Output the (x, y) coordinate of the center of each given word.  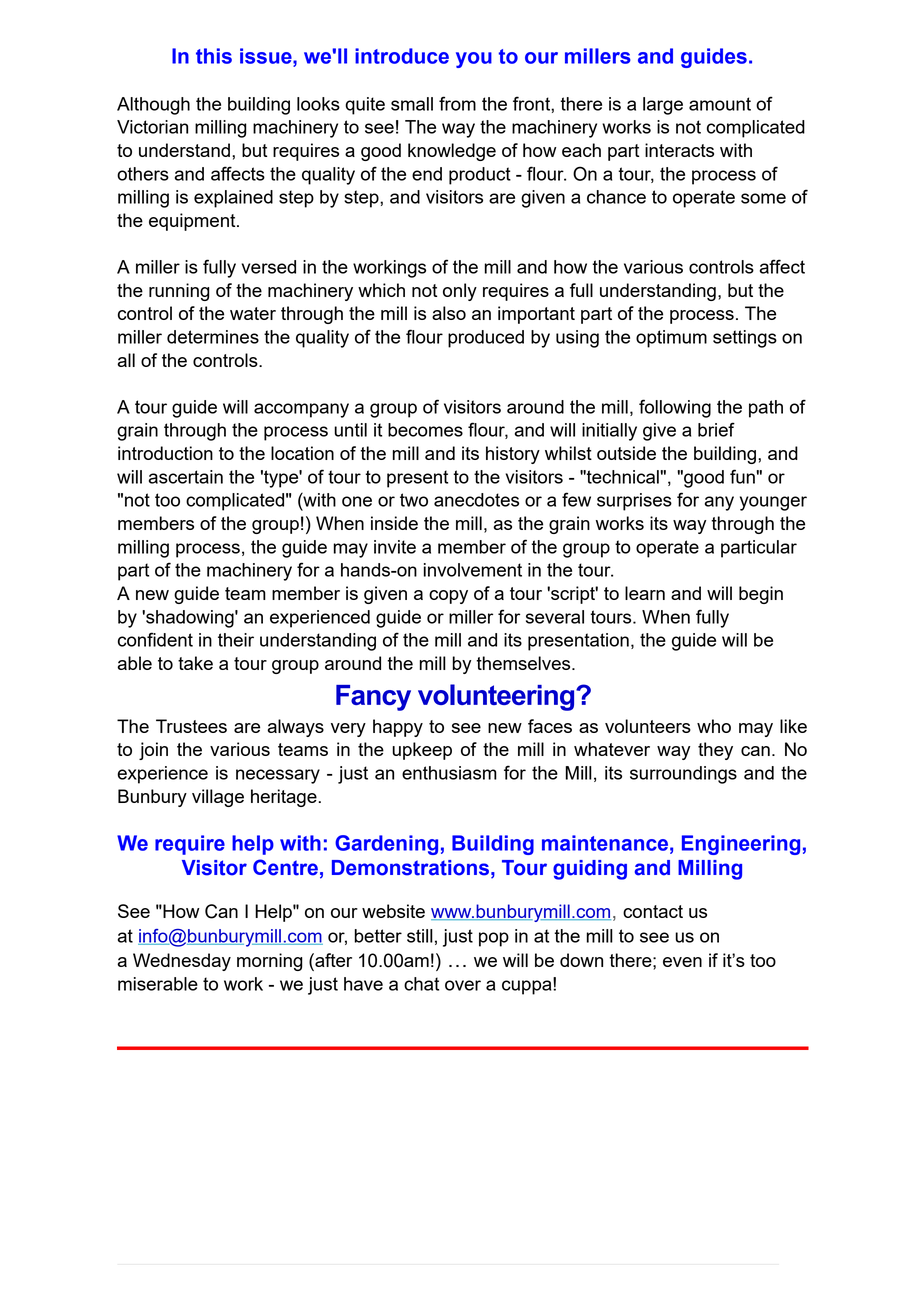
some (763, 198)
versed (269, 267)
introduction (165, 453)
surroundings (683, 775)
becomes (425, 430)
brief (716, 429)
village (218, 798)
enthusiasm (449, 773)
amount (720, 104)
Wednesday (182, 962)
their (236, 640)
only (460, 292)
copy (448, 597)
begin (761, 595)
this (214, 56)
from (457, 103)
